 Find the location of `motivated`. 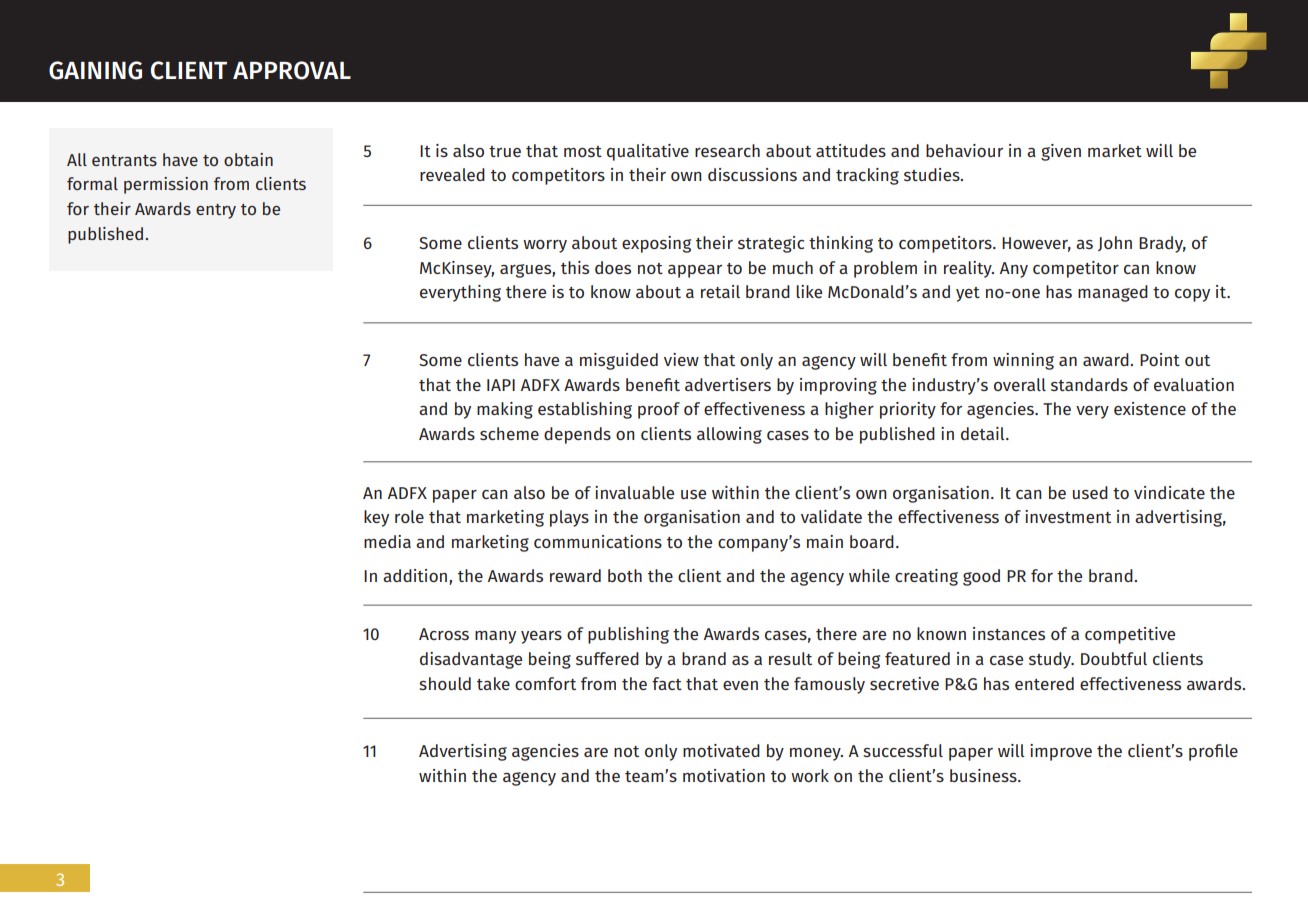

motivated is located at coordinates (721, 750).
